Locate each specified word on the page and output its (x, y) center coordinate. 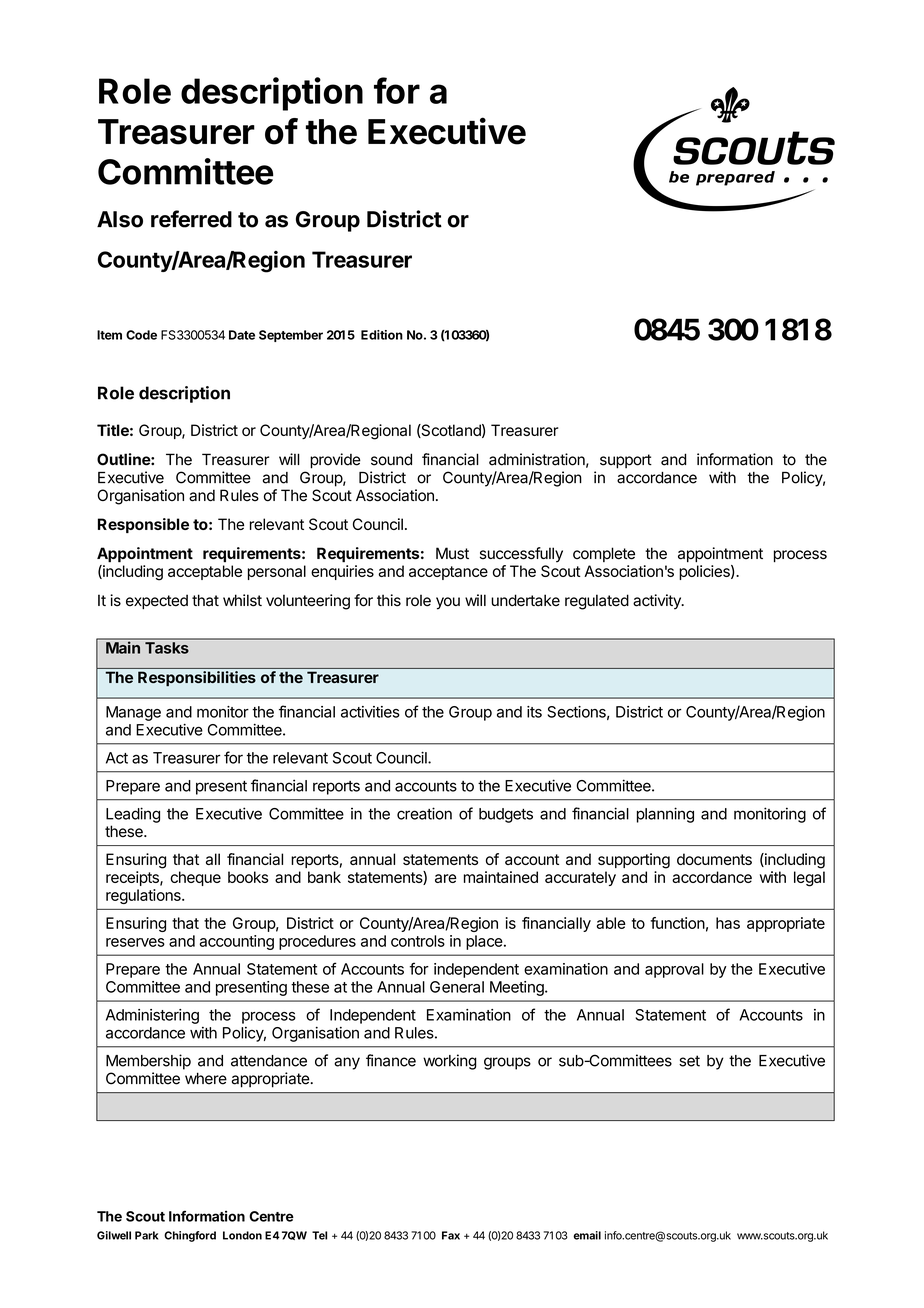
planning (665, 815)
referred (191, 219)
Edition (382, 335)
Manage (133, 713)
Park (146, 1235)
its (534, 712)
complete (604, 554)
